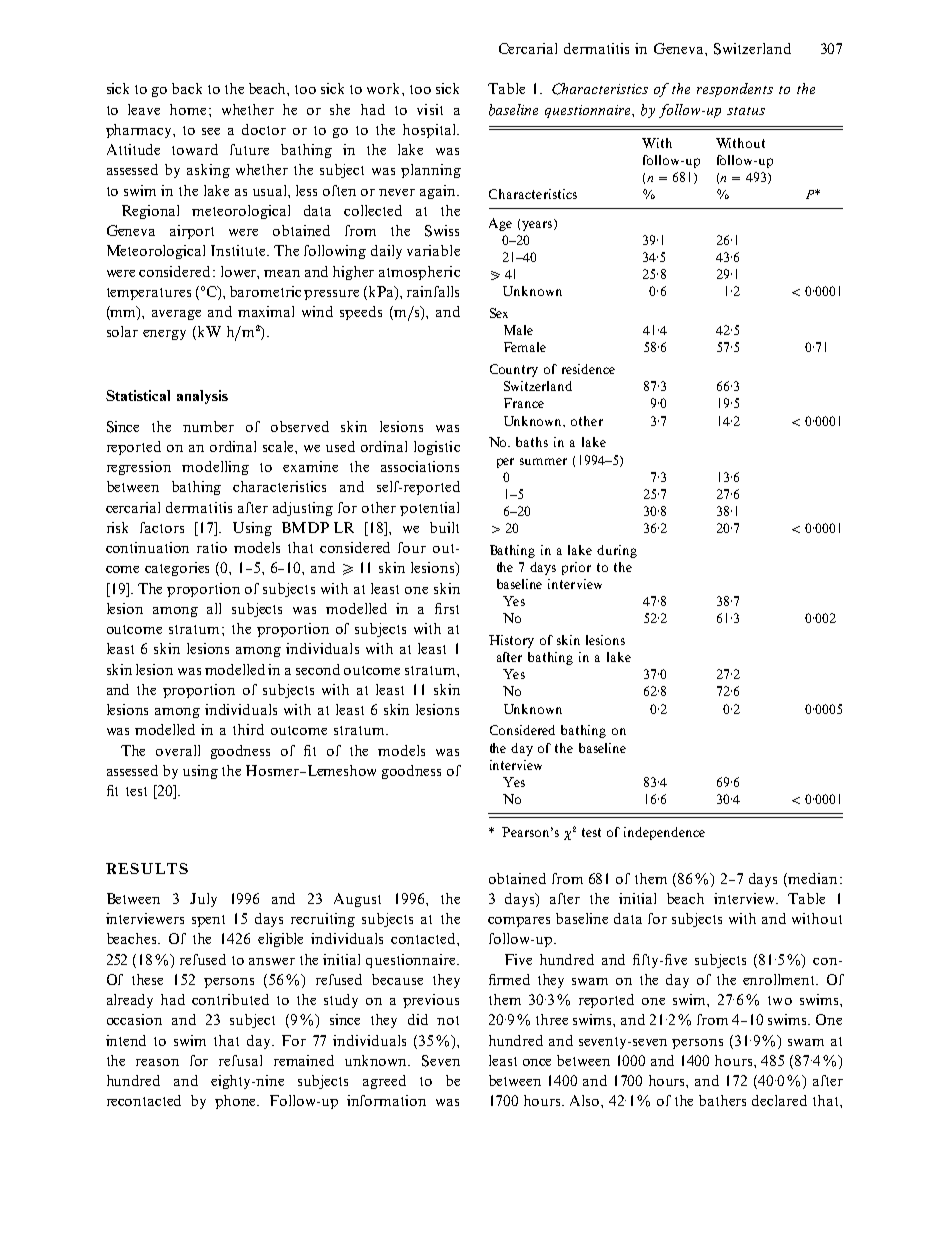  I want to click on first, so click(447, 608).
